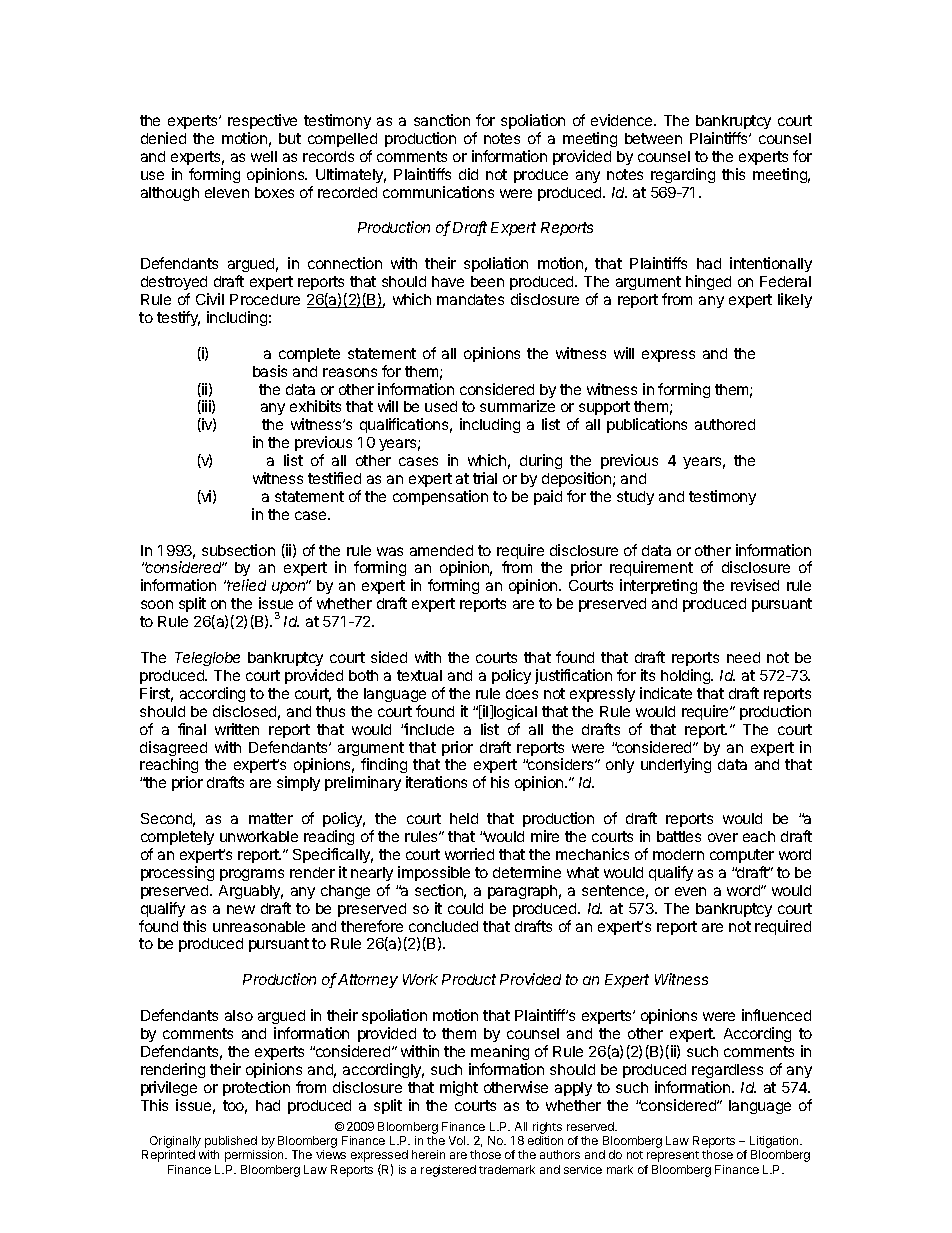 This page has width=952, height=1233. What do you see at coordinates (231, 1143) in the page?
I see `published` at bounding box center [231, 1143].
